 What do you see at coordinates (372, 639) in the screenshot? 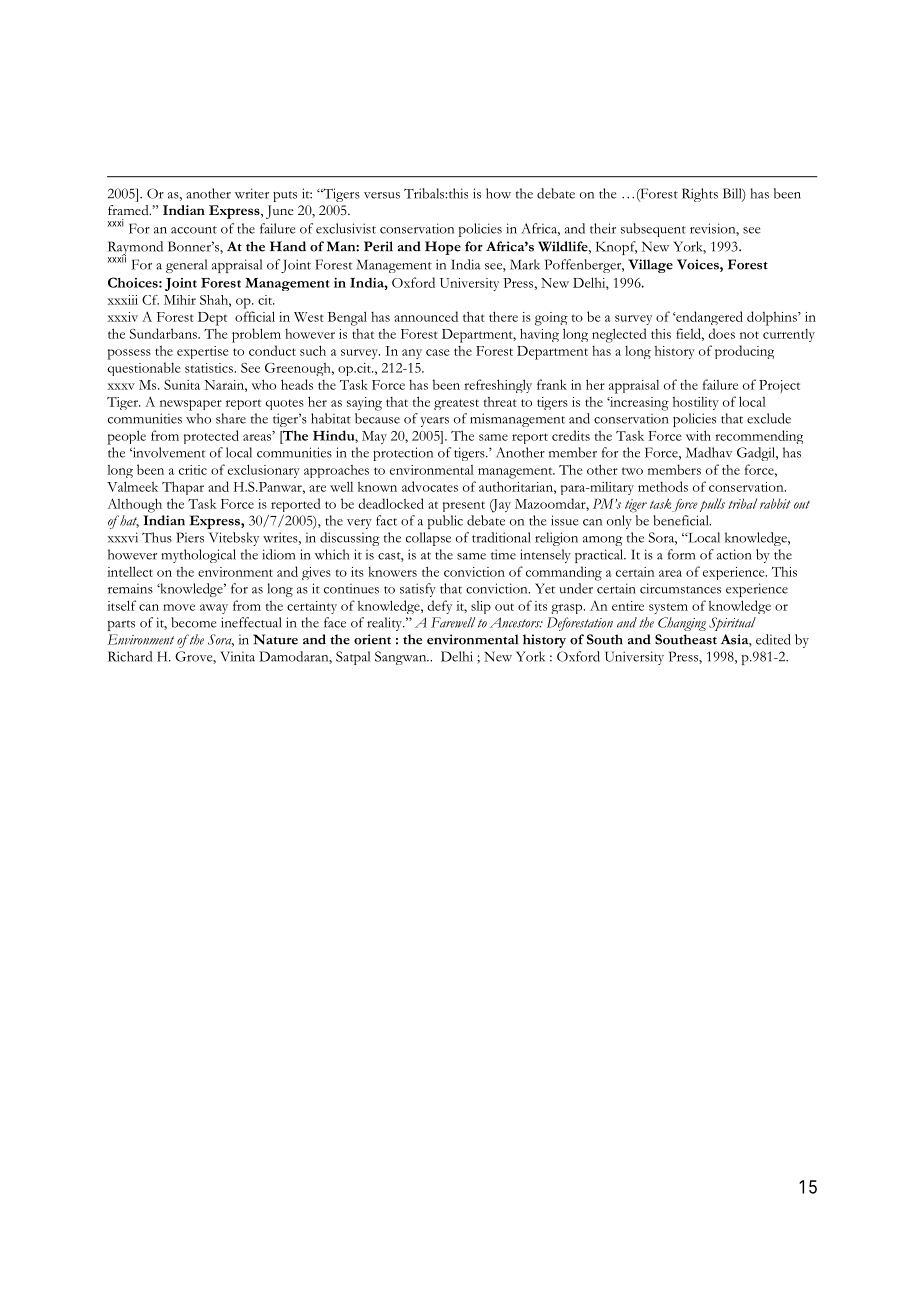
I see `orient` at bounding box center [372, 639].
